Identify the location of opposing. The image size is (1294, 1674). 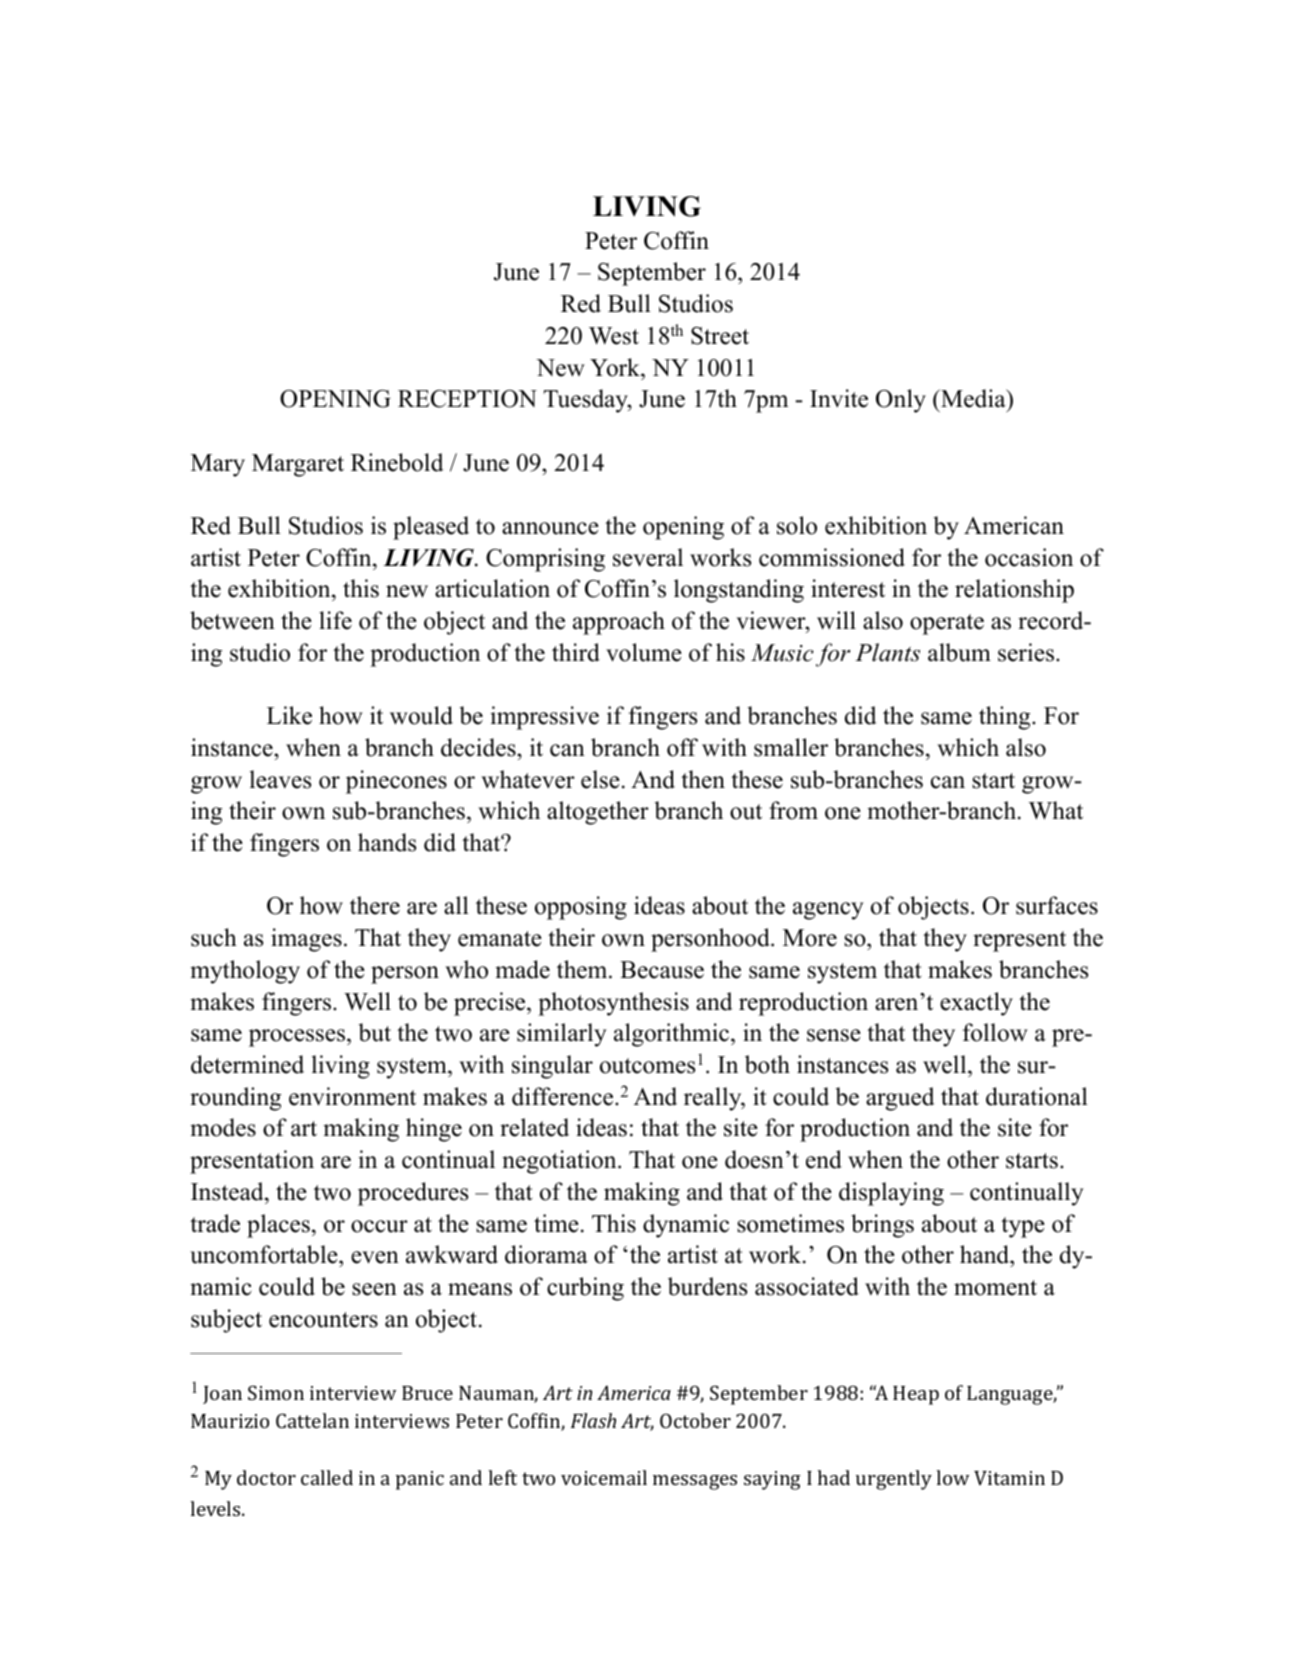
(581, 908).
